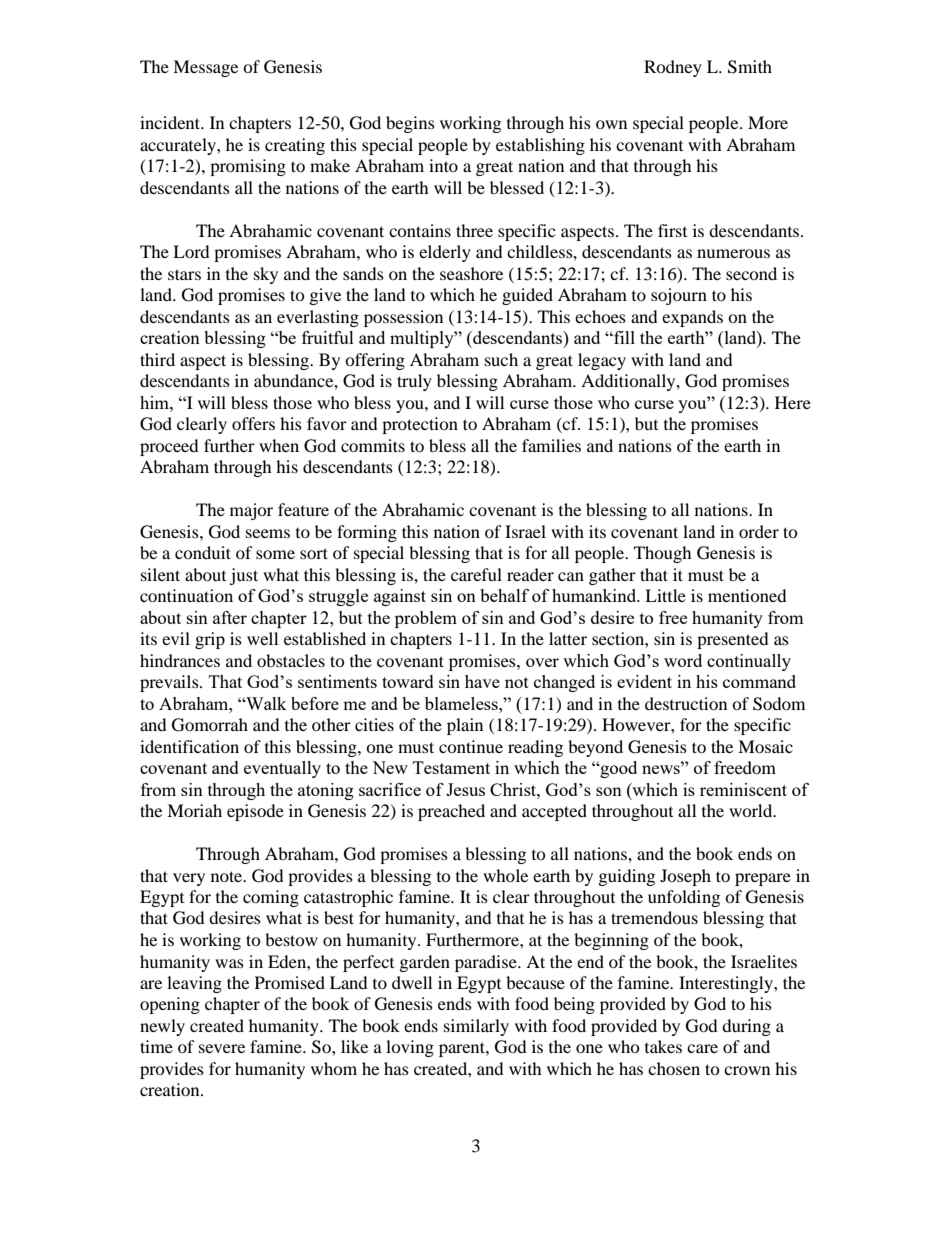  I want to click on Smith, so click(750, 67).
